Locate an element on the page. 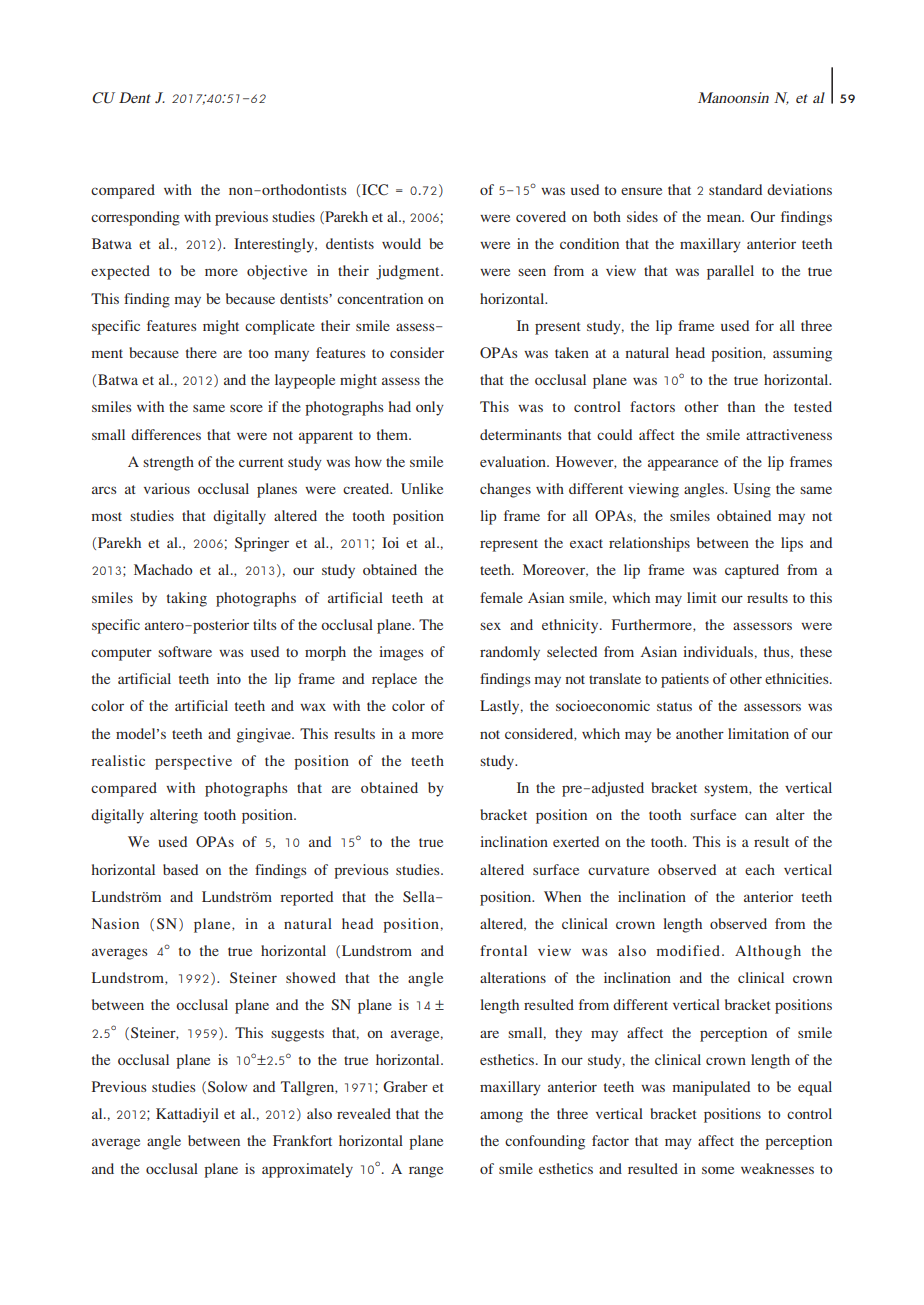 This document has width=924, height=1305. patients is located at coordinates (685, 680).
